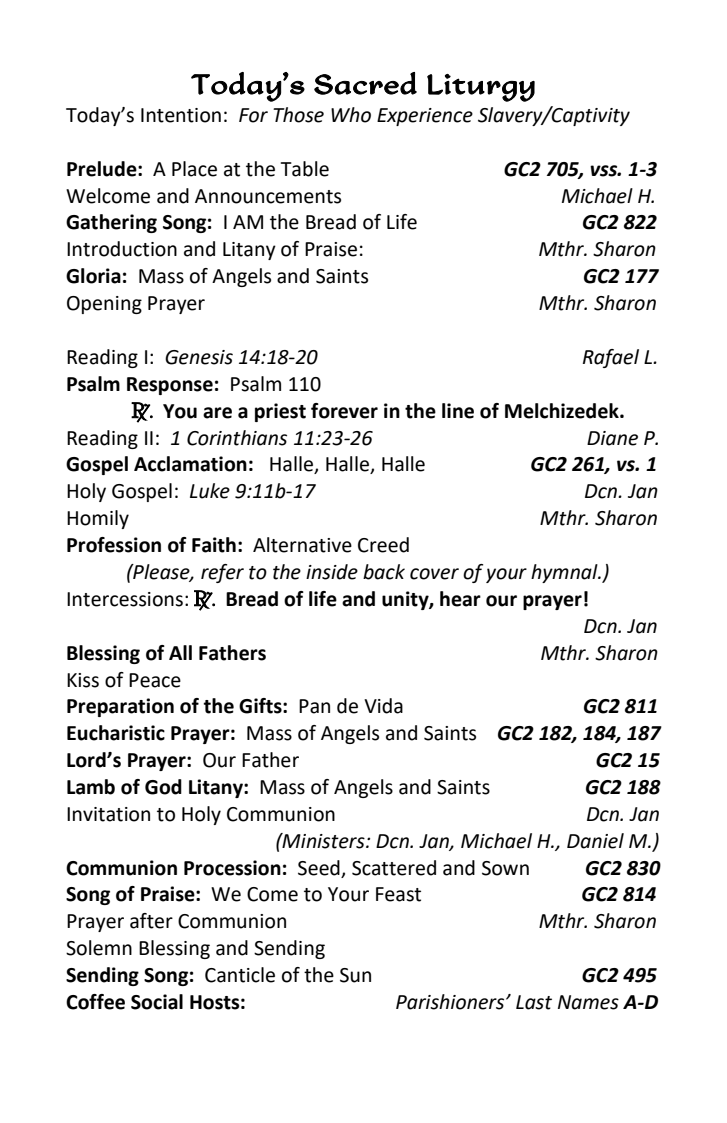  I want to click on Who, so click(351, 115).
